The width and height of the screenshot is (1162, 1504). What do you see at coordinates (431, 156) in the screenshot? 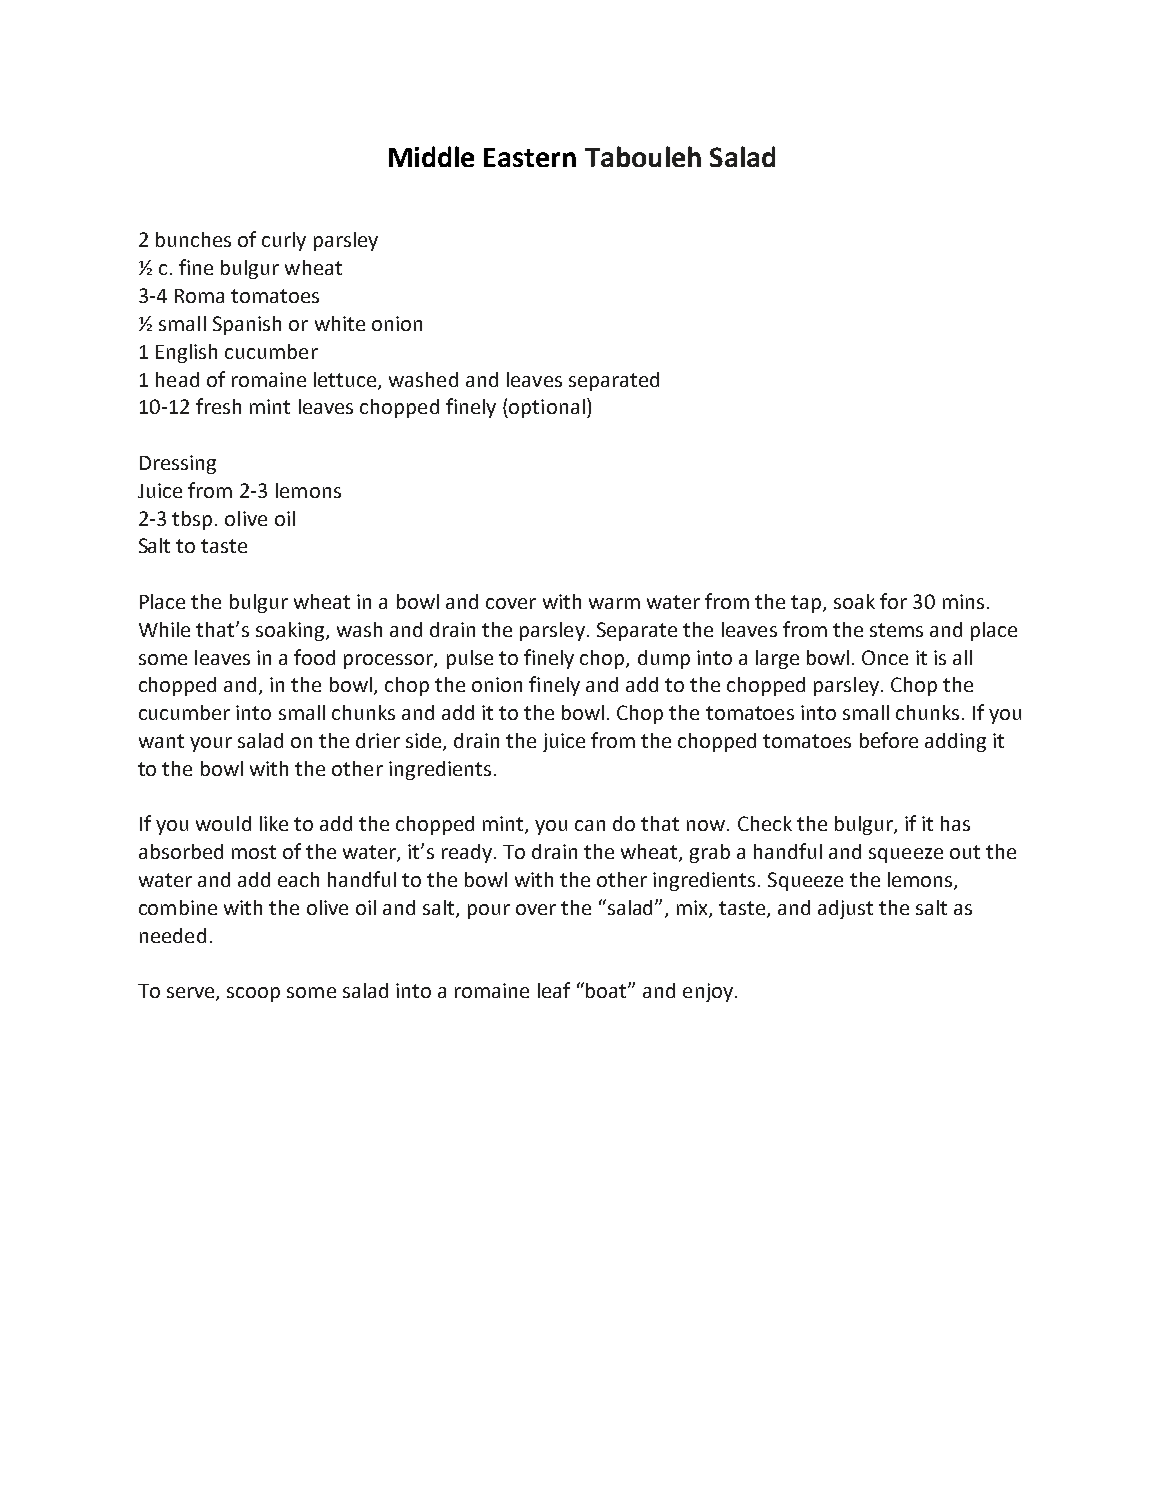
I see `Middle` at bounding box center [431, 156].
